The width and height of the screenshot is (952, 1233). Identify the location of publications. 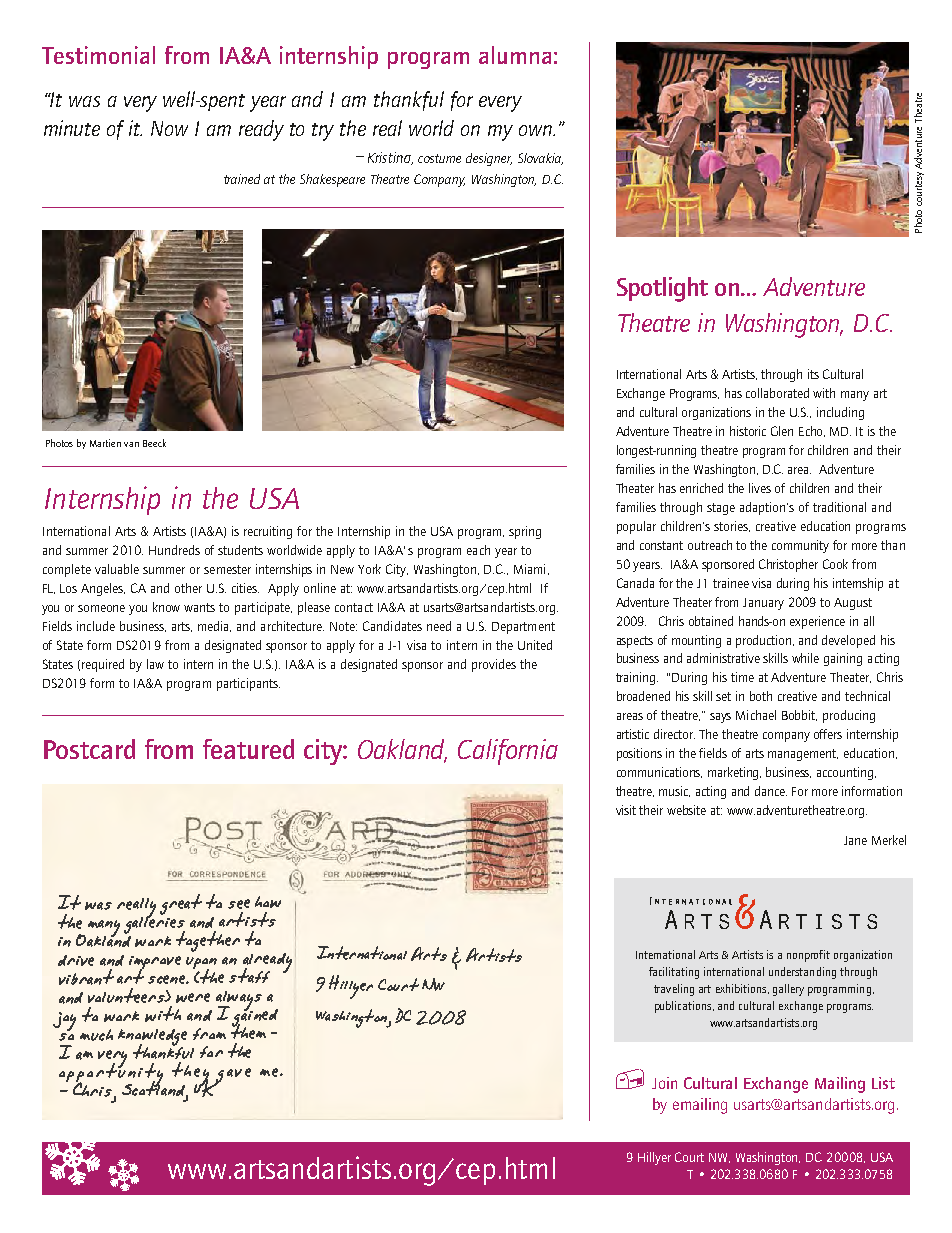
(684, 1007).
